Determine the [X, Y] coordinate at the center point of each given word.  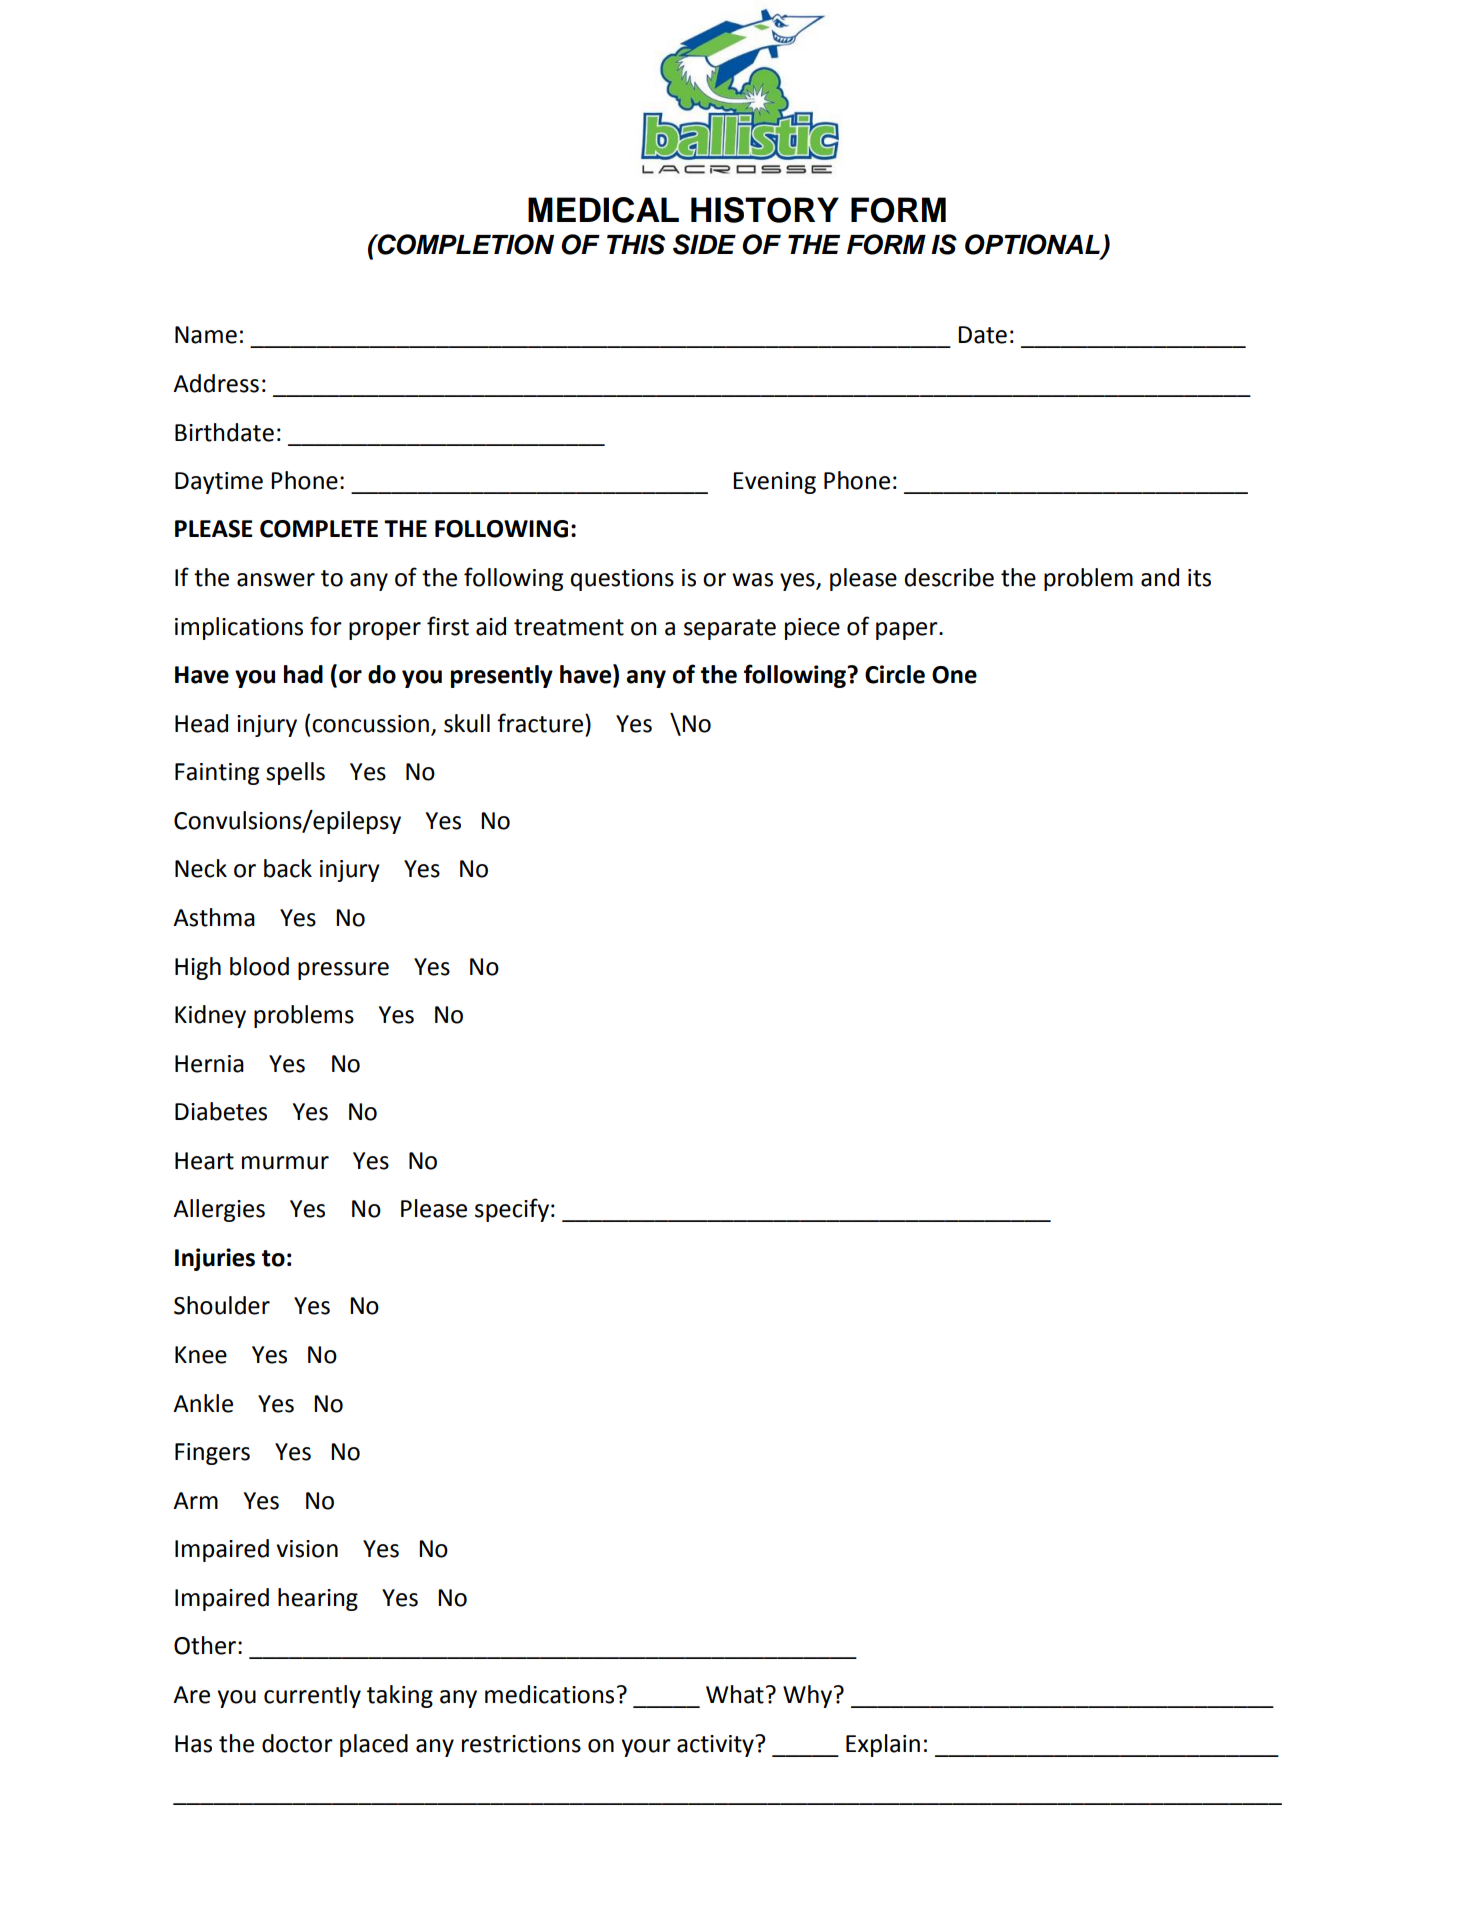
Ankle [203, 1403]
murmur [285, 1163]
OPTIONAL [1033, 245]
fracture [540, 723]
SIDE [704, 244]
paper [908, 631]
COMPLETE [319, 529]
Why [807, 1696]
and [1160, 577]
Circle [895, 674]
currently [312, 1696]
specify [512, 1210]
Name [206, 335]
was [752, 580]
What [735, 1694]
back [288, 868]
